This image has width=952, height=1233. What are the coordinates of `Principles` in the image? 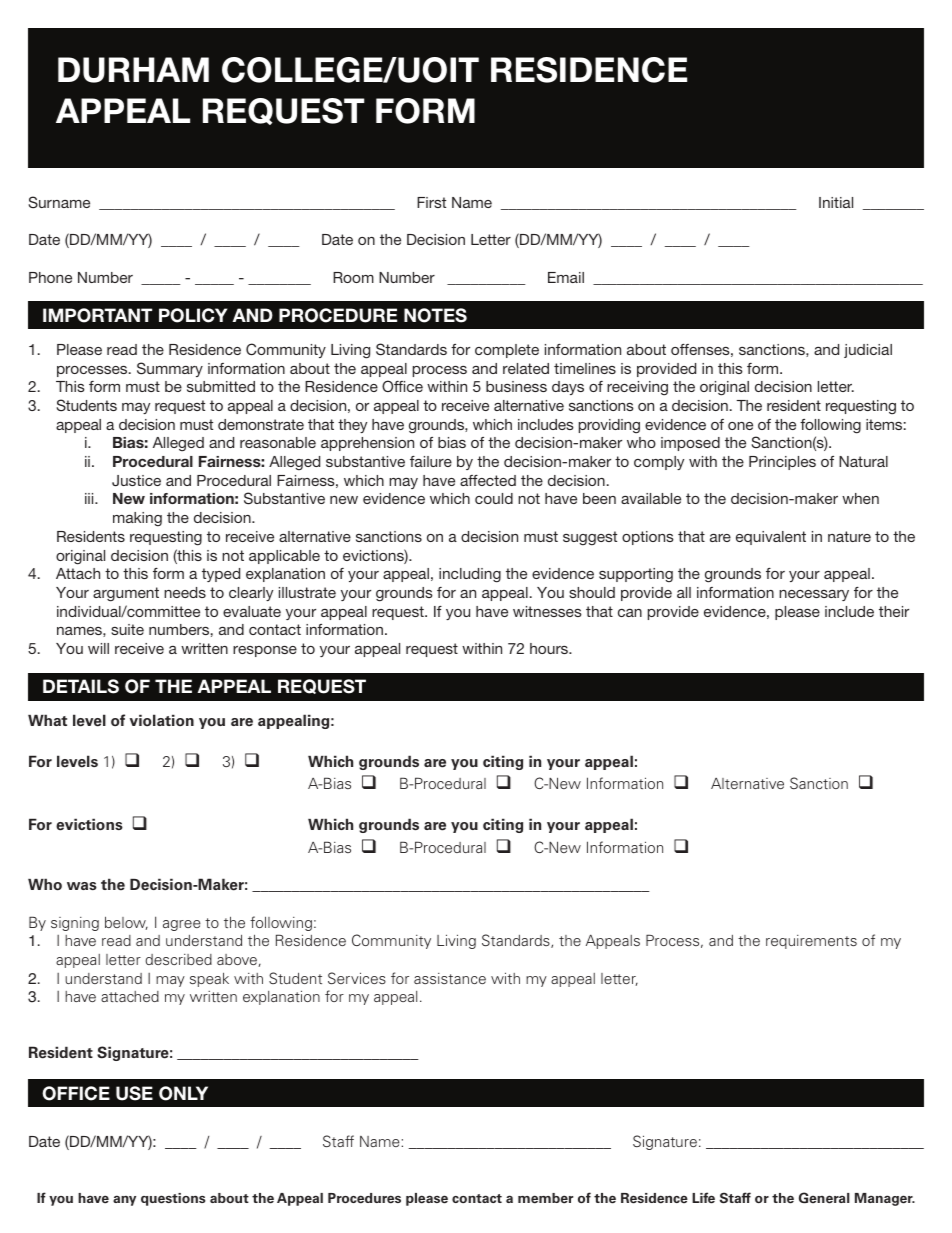 It's located at (782, 463).
